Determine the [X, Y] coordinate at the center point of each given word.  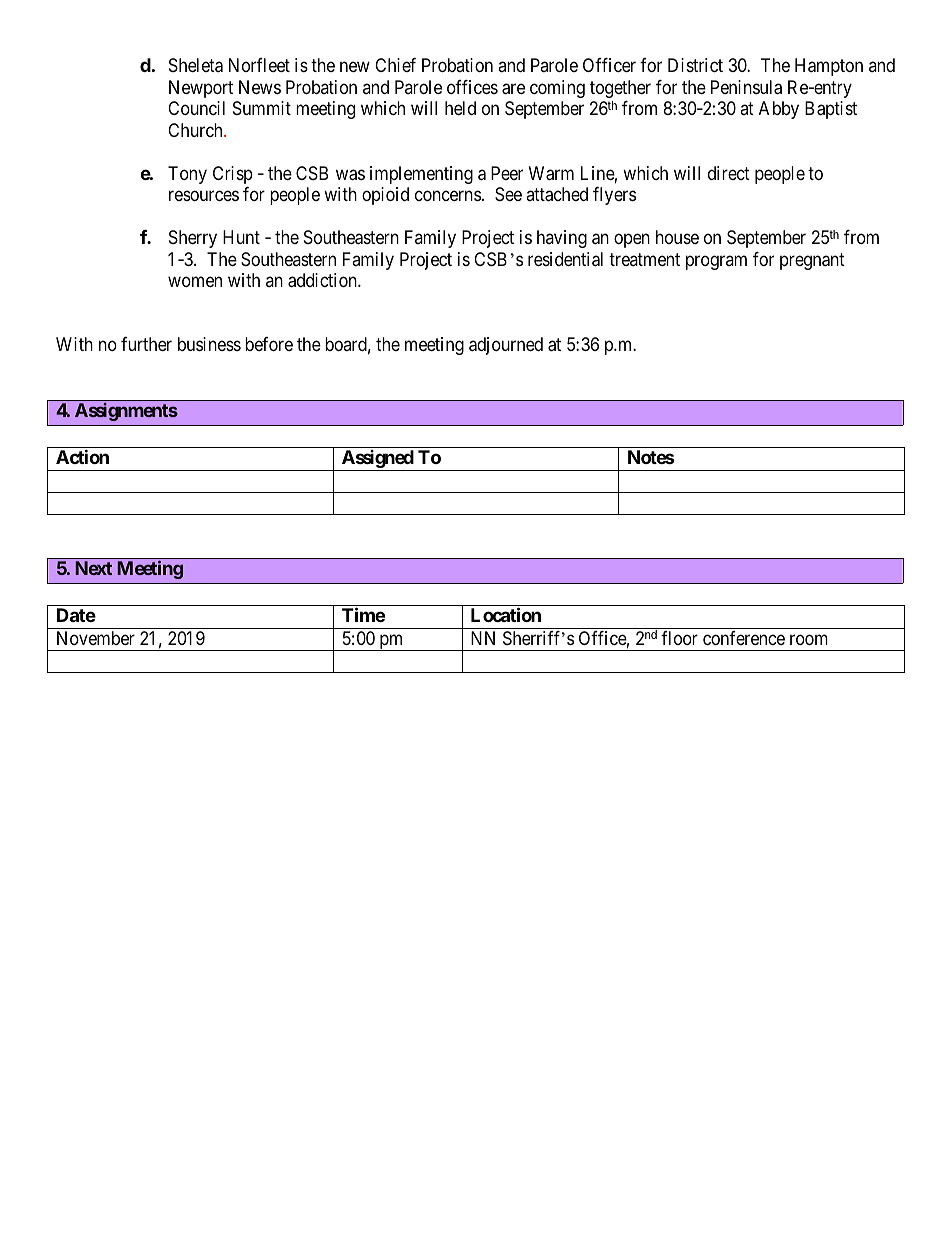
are [513, 89]
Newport [201, 89]
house [677, 237]
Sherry [193, 239]
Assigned [377, 460]
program [716, 262]
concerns [448, 196]
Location [506, 614]
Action [82, 456]
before [269, 344]
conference [744, 638]
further [146, 344]
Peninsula [746, 87]
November [96, 638]
